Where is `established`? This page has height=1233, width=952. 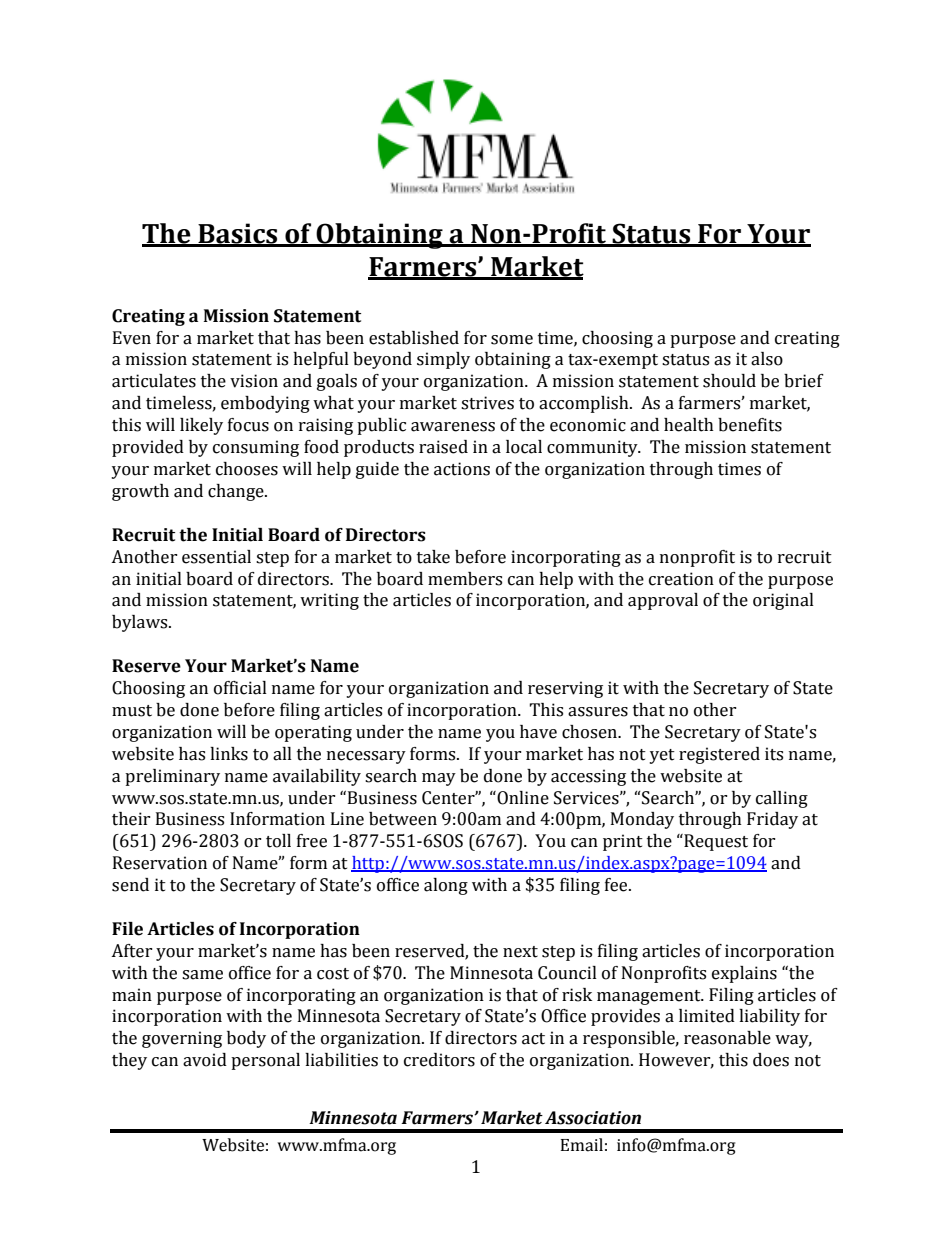 established is located at coordinates (414, 338).
